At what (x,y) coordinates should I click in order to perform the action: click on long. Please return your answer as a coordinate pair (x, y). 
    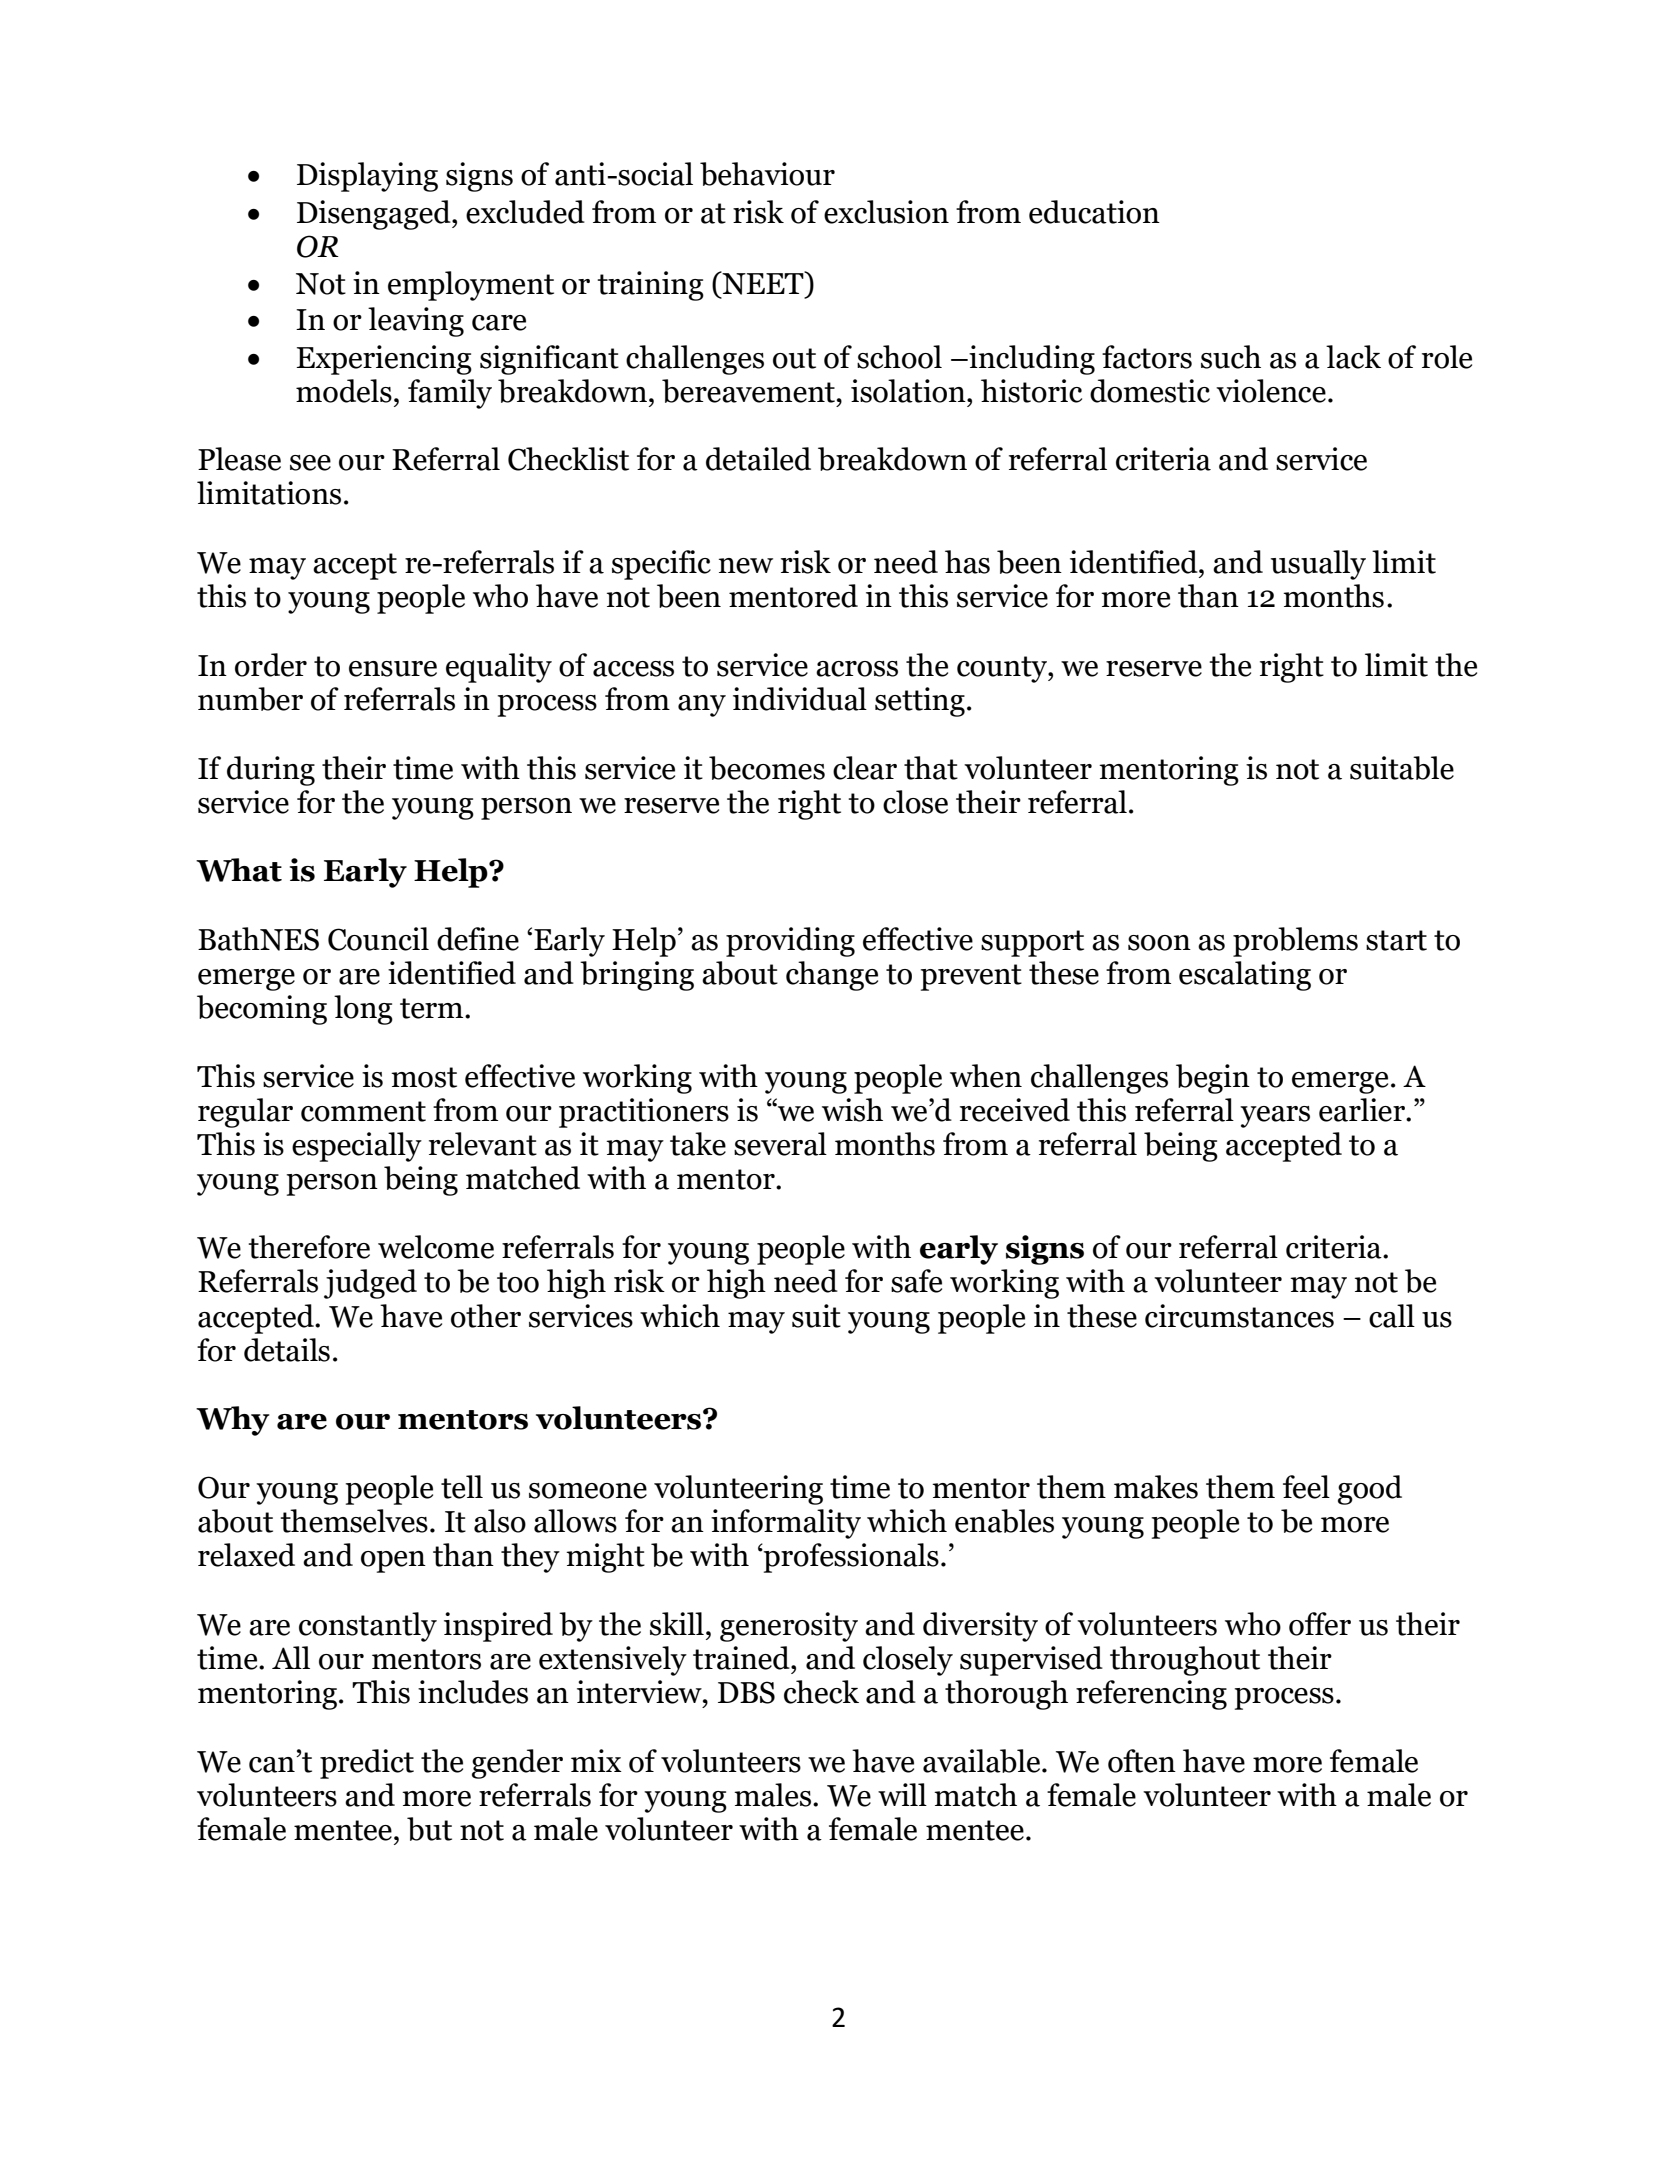
    Looking at the image, I should click on (363, 1010).
